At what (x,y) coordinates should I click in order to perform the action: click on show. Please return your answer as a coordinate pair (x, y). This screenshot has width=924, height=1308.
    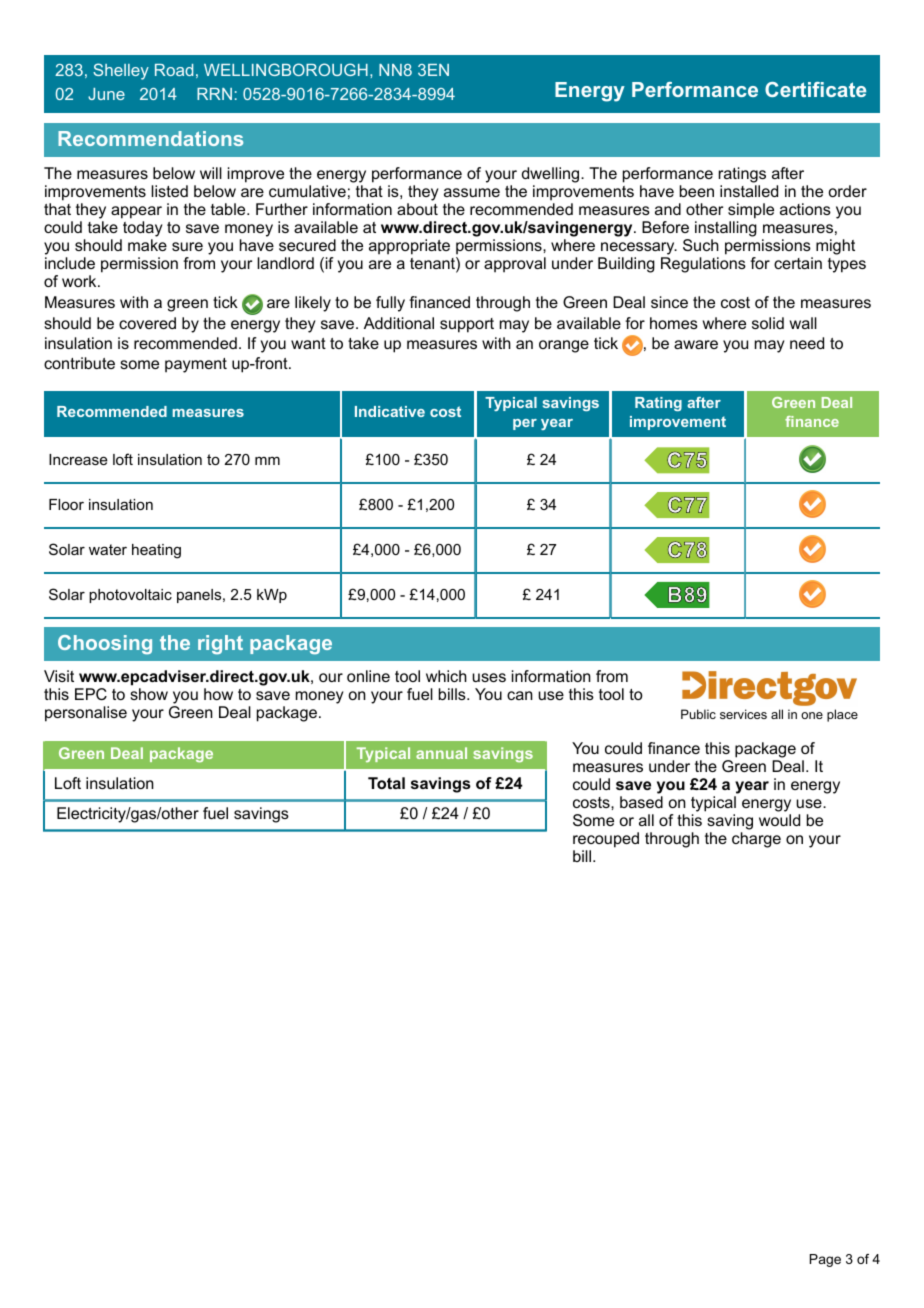
    Looking at the image, I should click on (149, 694).
